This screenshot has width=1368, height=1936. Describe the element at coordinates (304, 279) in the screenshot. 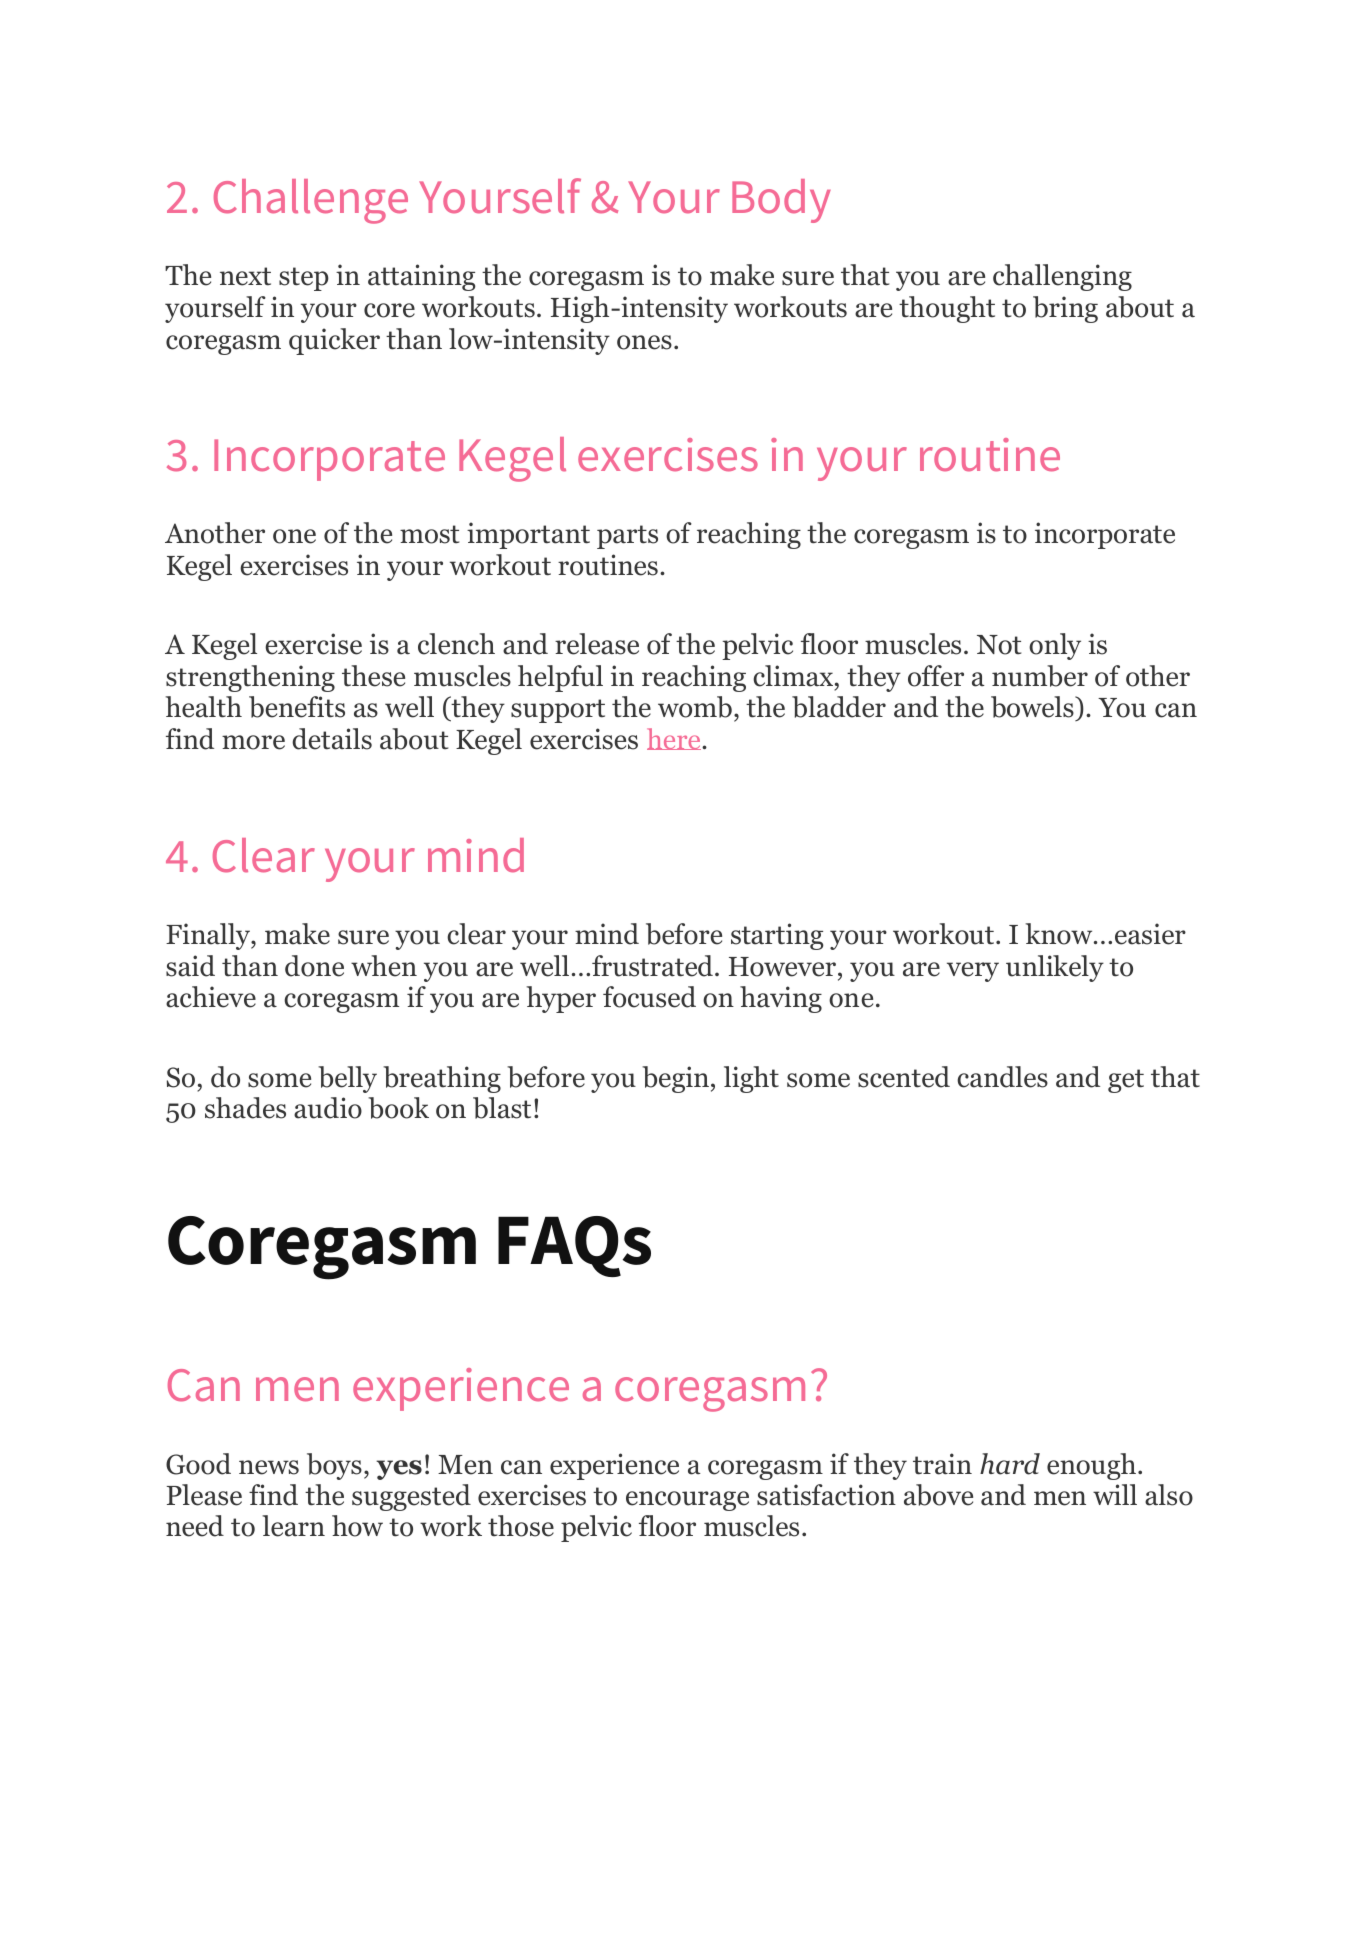

I see `step` at that location.
